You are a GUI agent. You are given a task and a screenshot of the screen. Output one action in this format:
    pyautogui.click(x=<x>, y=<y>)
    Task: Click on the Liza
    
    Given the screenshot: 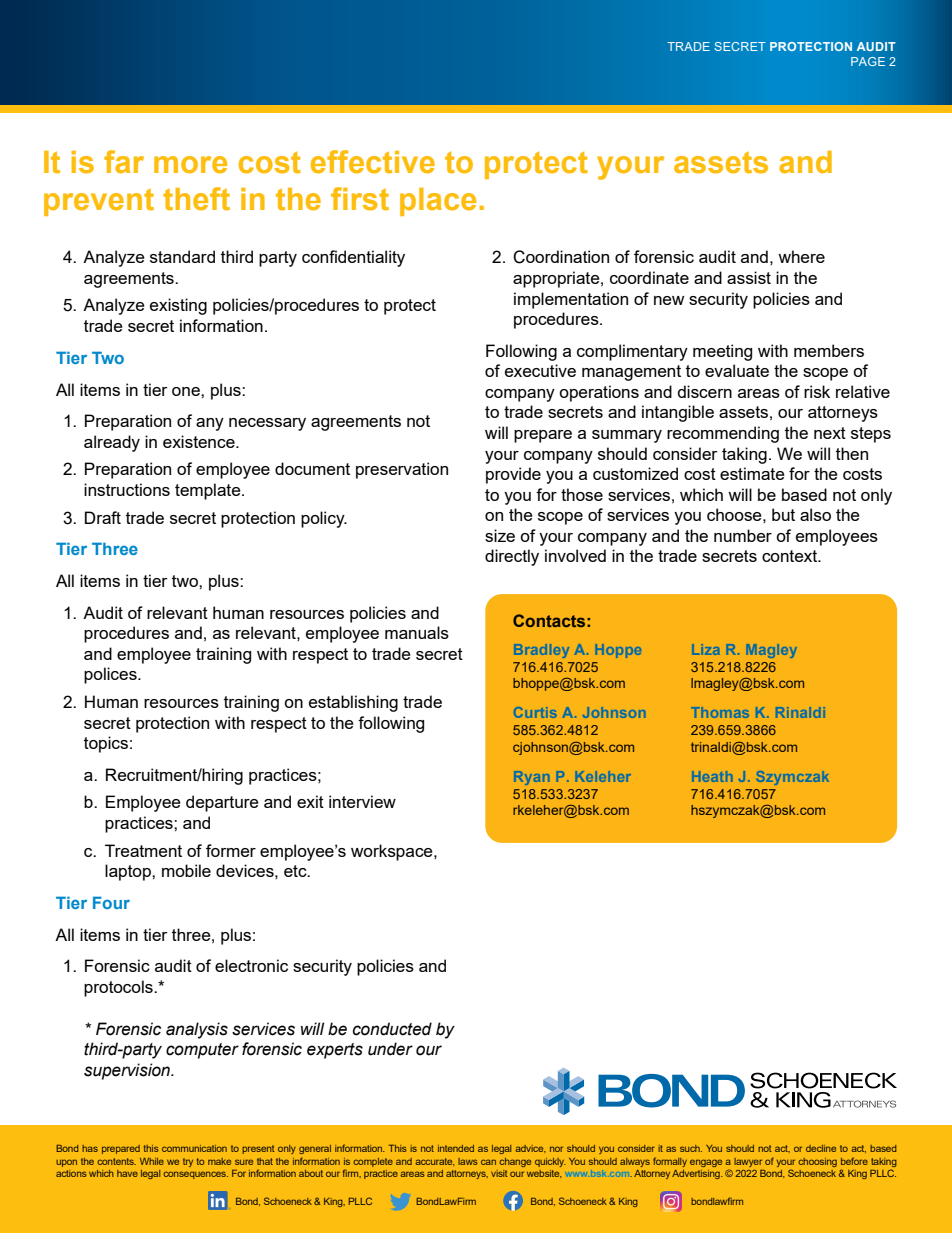 What is the action you would take?
    pyautogui.click(x=706, y=649)
